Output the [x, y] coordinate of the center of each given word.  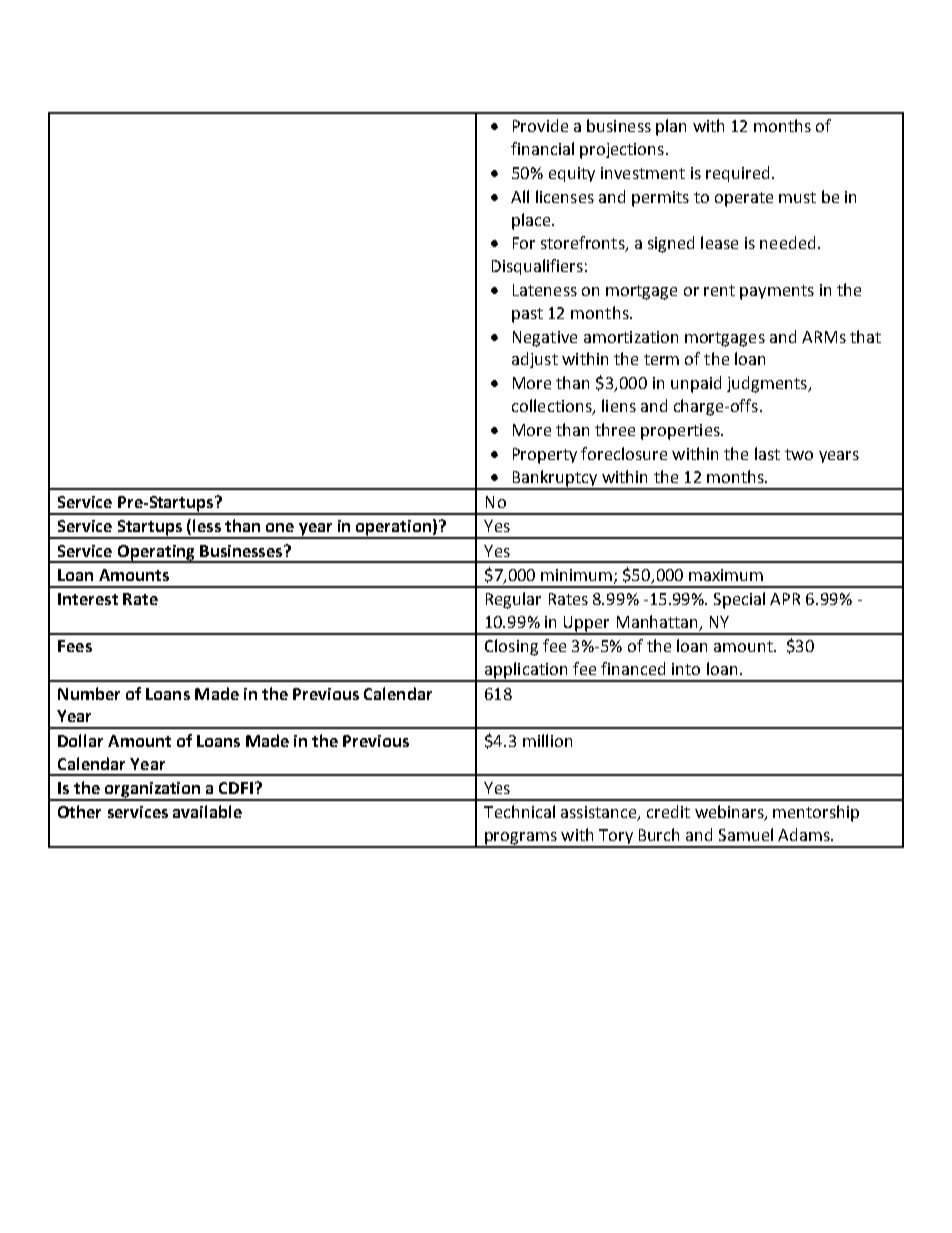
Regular [513, 600]
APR [785, 599]
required [737, 174]
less [207, 525]
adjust [535, 360]
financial [542, 148]
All [520, 196]
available [207, 811]
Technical [519, 811]
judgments [768, 384]
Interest [88, 599]
